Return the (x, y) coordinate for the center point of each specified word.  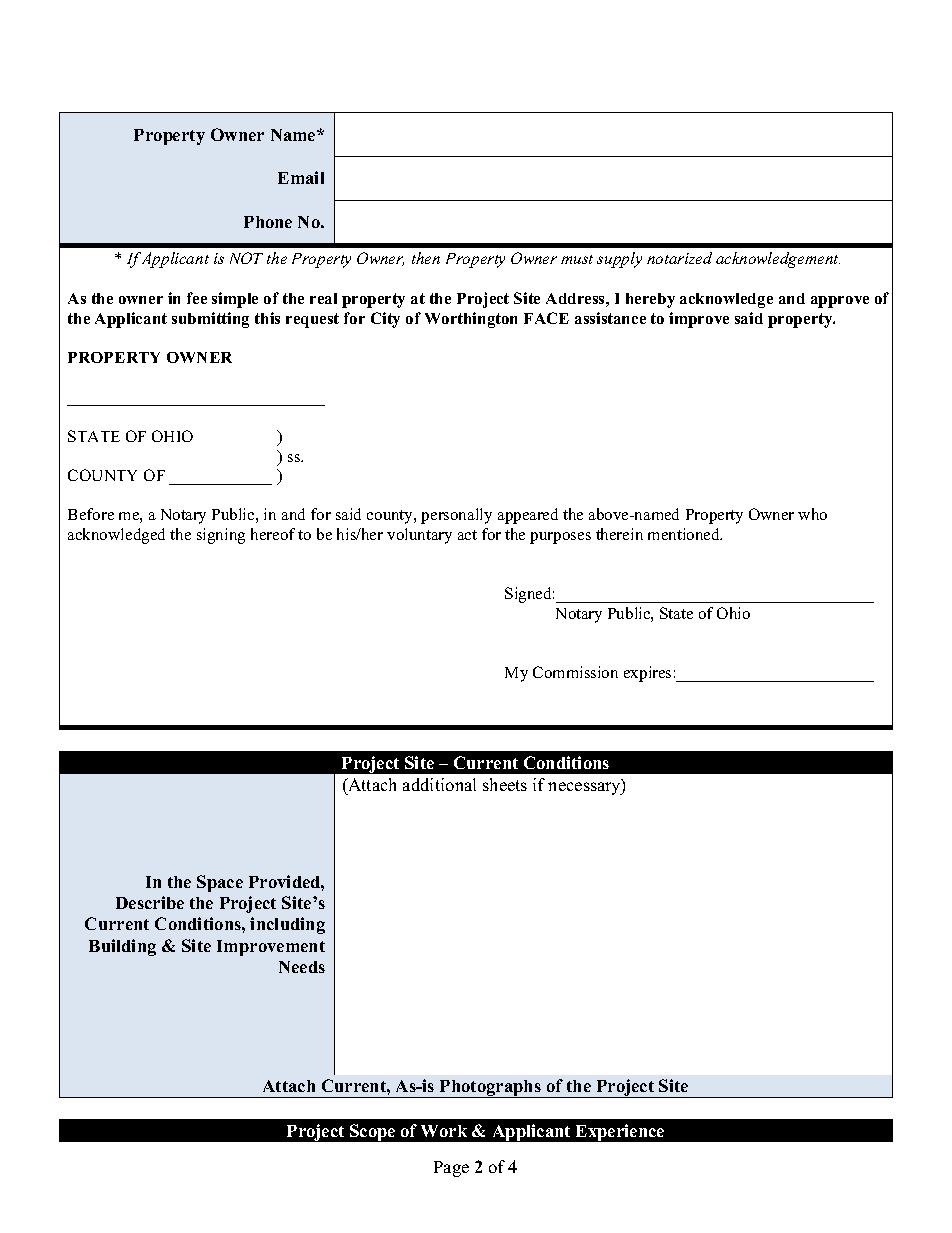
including (287, 925)
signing (221, 536)
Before (91, 514)
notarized (679, 258)
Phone (268, 222)
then (426, 258)
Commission (575, 672)
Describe (150, 902)
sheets (505, 784)
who (812, 514)
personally (456, 516)
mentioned (685, 534)
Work (444, 1131)
